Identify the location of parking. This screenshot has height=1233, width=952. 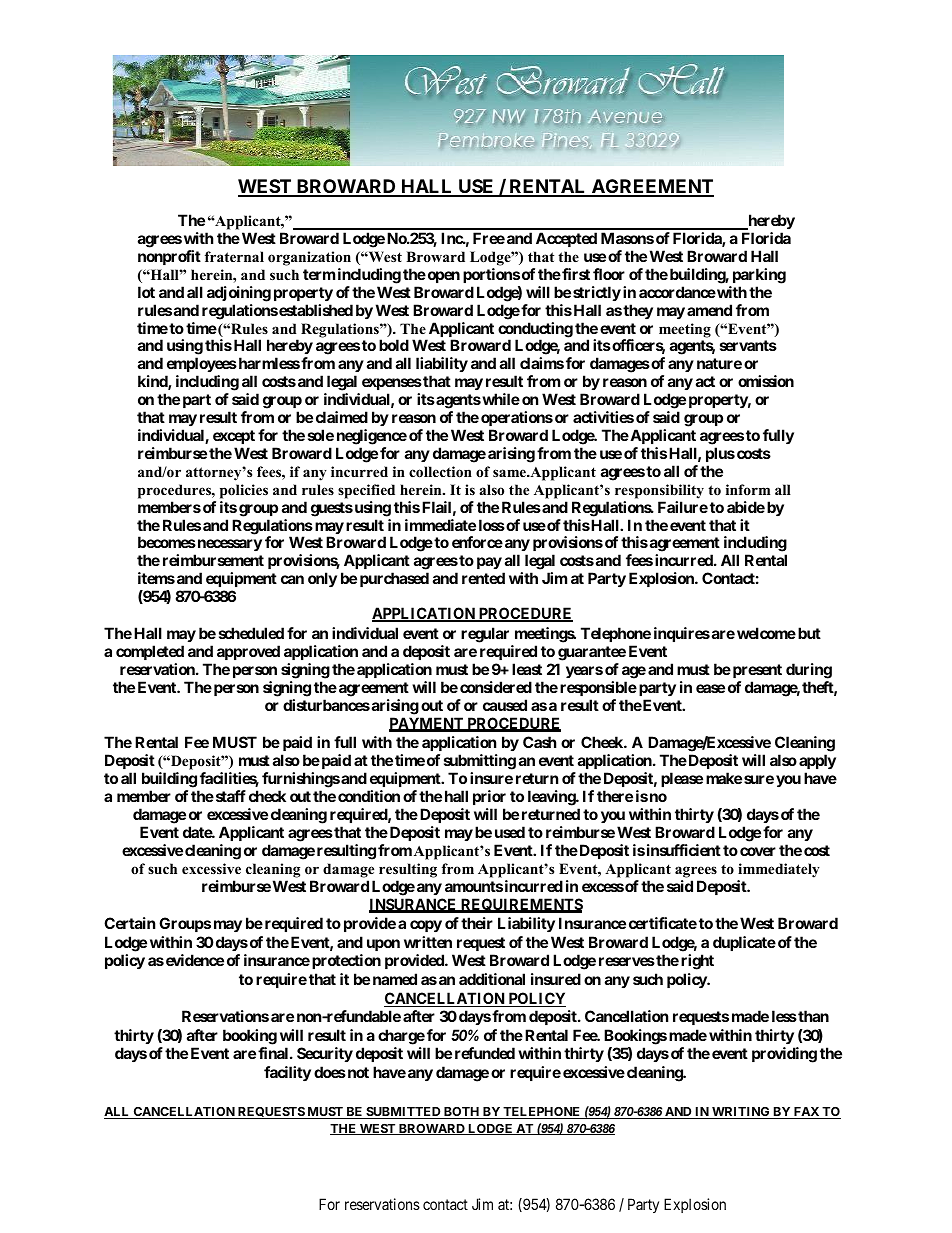
(759, 276).
